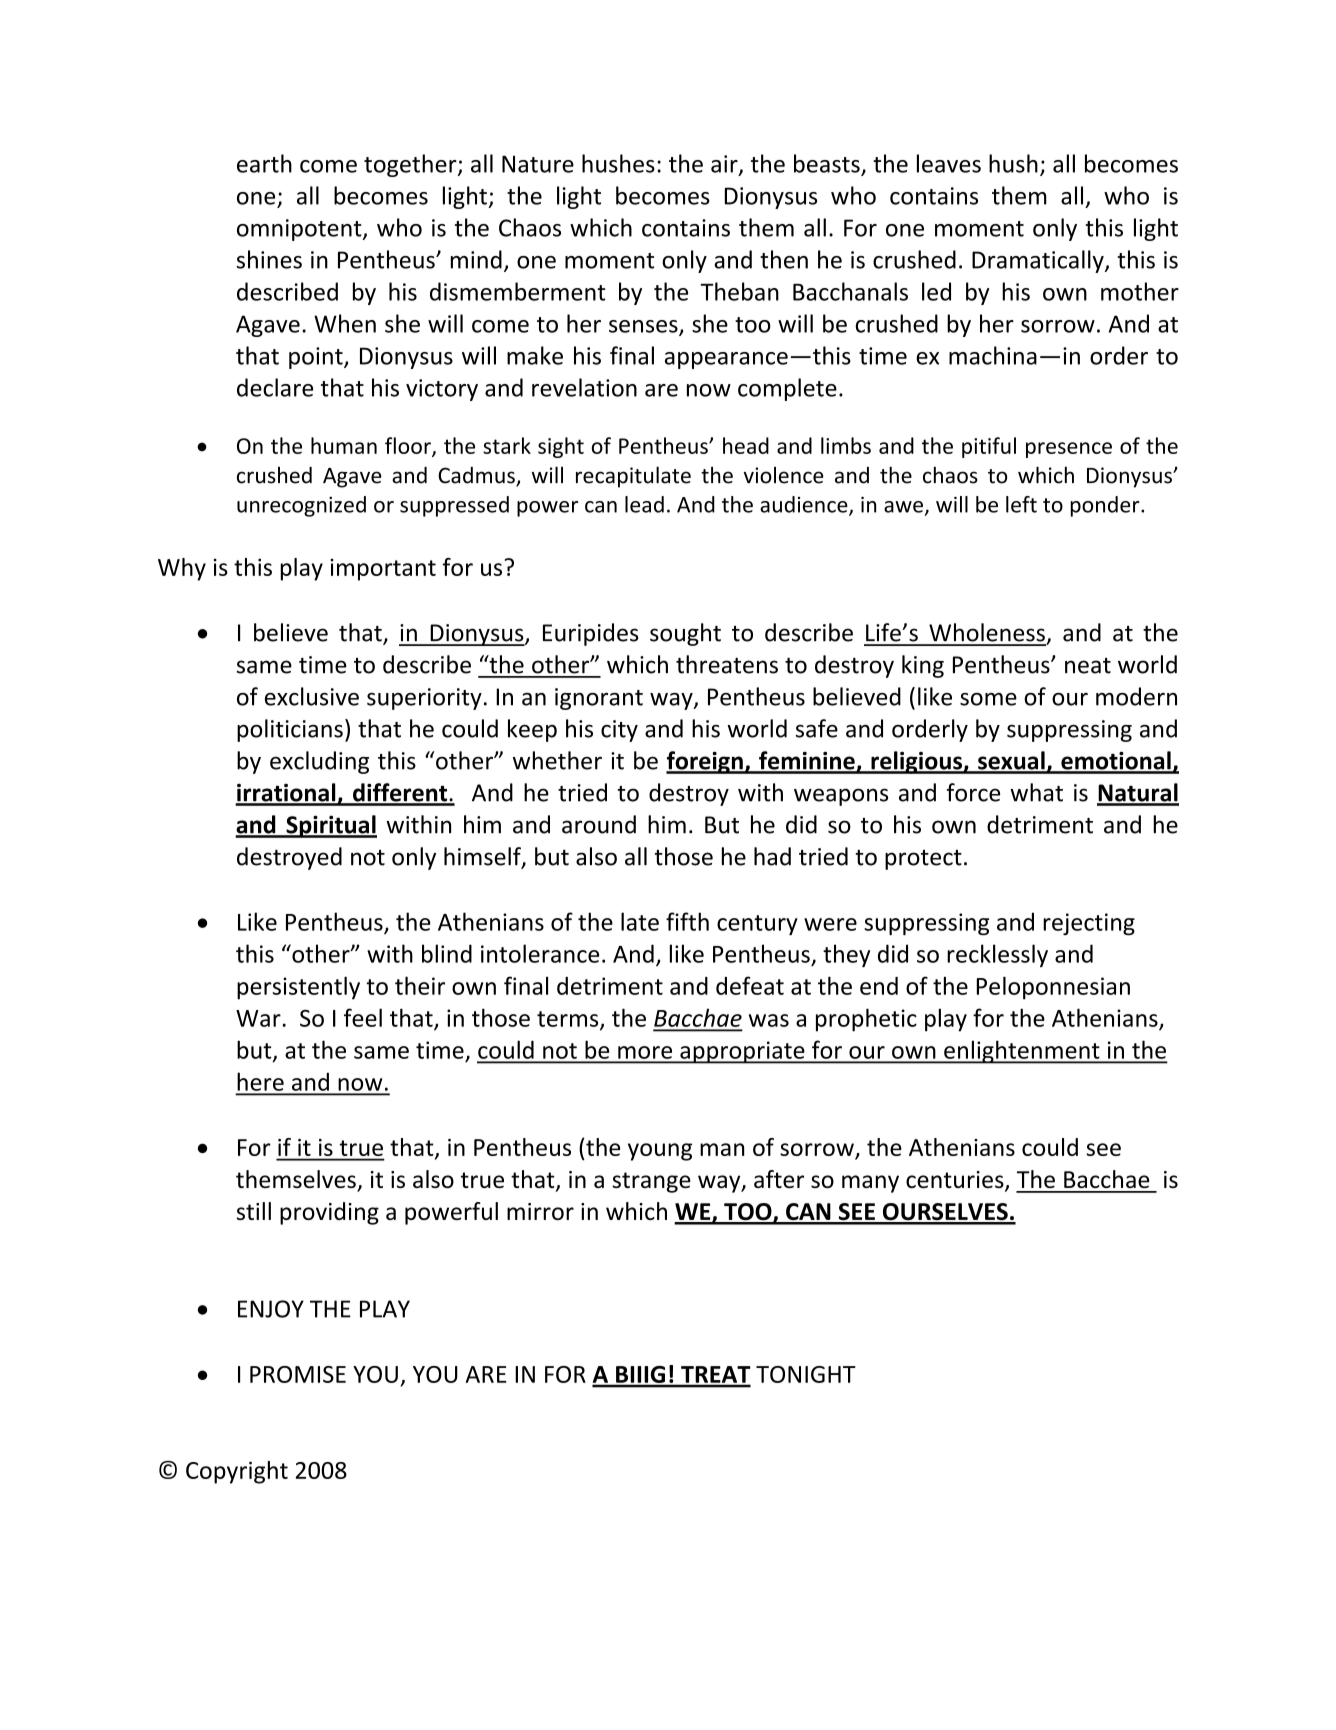 The height and width of the page is (1730, 1336). Describe the element at coordinates (569, 1020) in the page. I see `terms` at that location.
